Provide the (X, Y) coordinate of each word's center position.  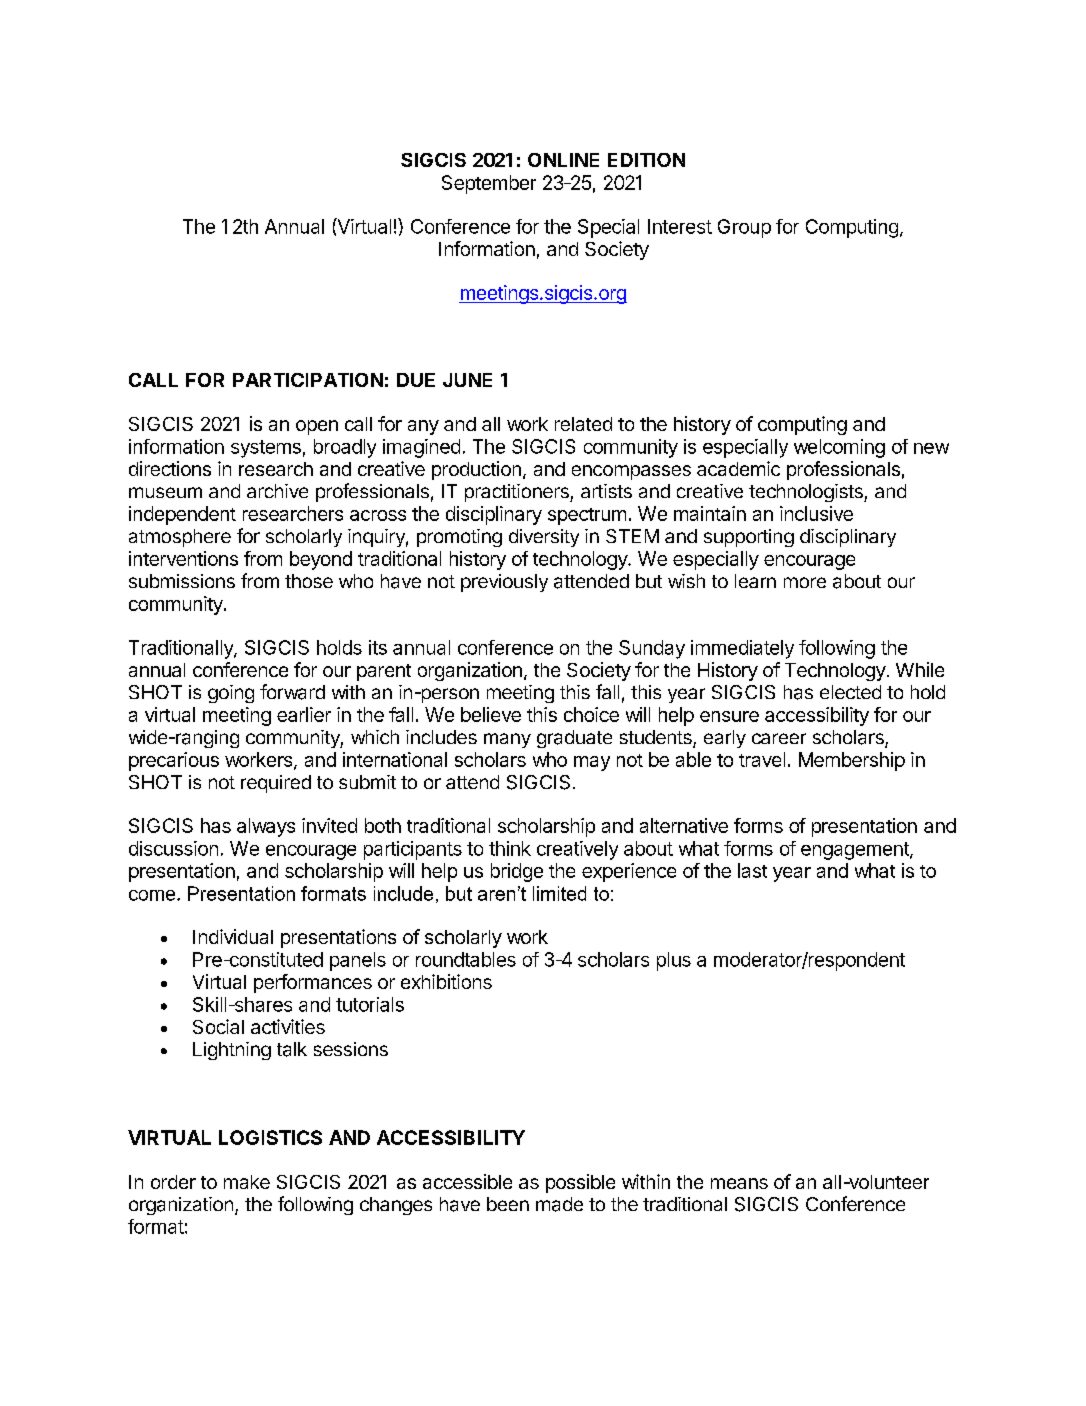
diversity (544, 538)
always (266, 827)
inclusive (816, 513)
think (510, 848)
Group (744, 228)
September (489, 184)
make (247, 1182)
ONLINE (563, 160)
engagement (856, 851)
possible (580, 1183)
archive (277, 491)
